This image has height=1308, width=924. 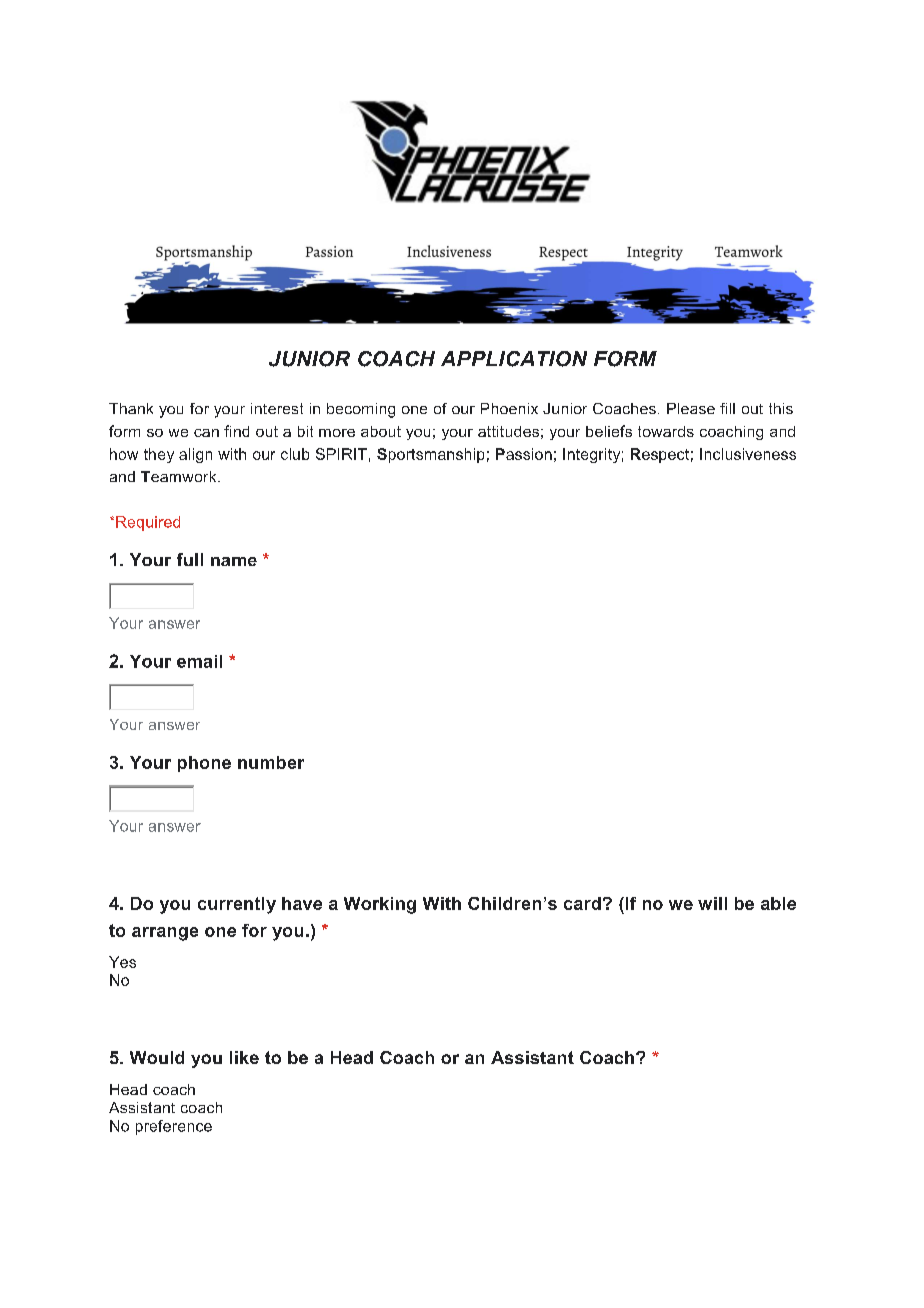 What do you see at coordinates (174, 1127) in the image?
I see `preference` at bounding box center [174, 1127].
